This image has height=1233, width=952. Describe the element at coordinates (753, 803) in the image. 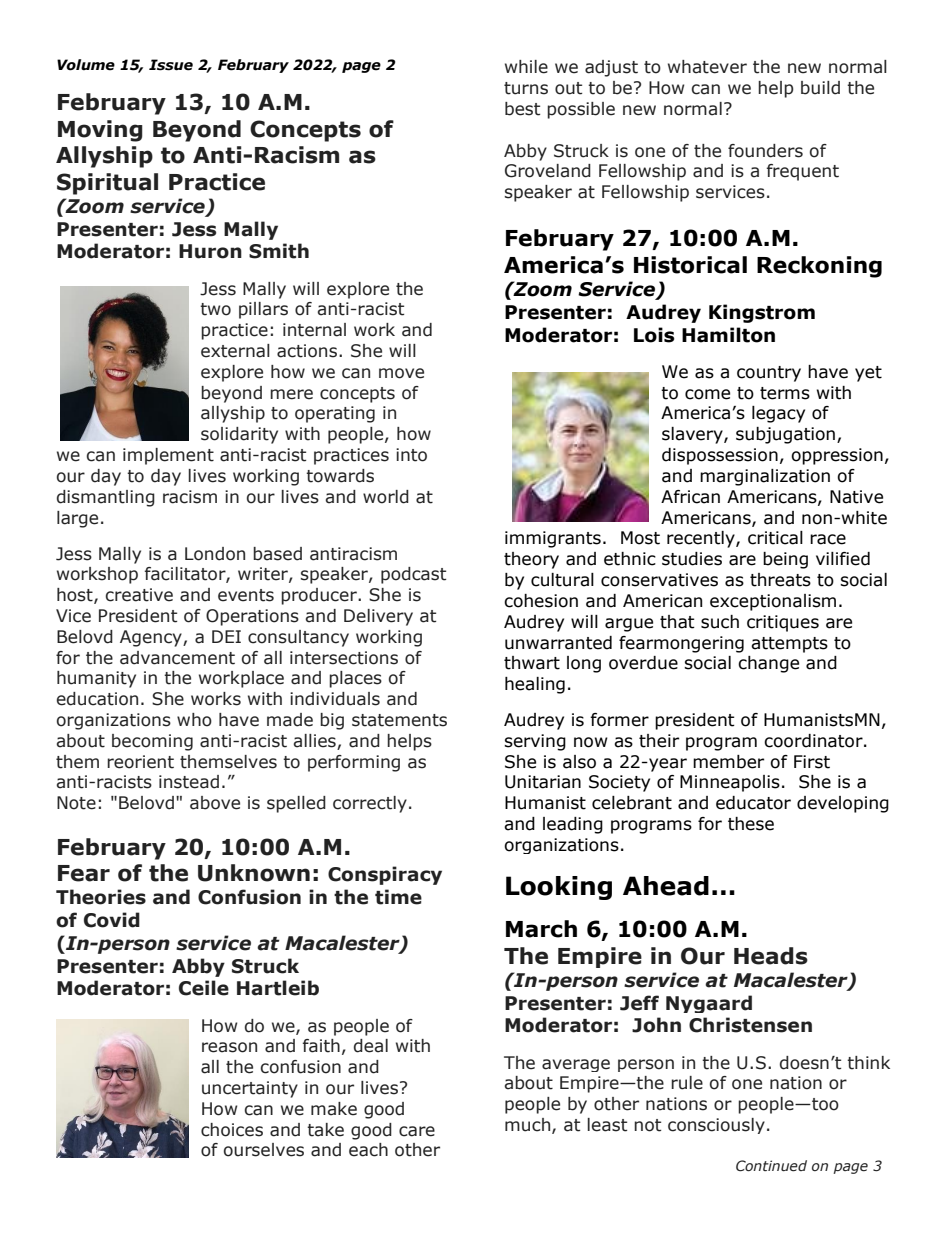

I see `educator` at that location.
